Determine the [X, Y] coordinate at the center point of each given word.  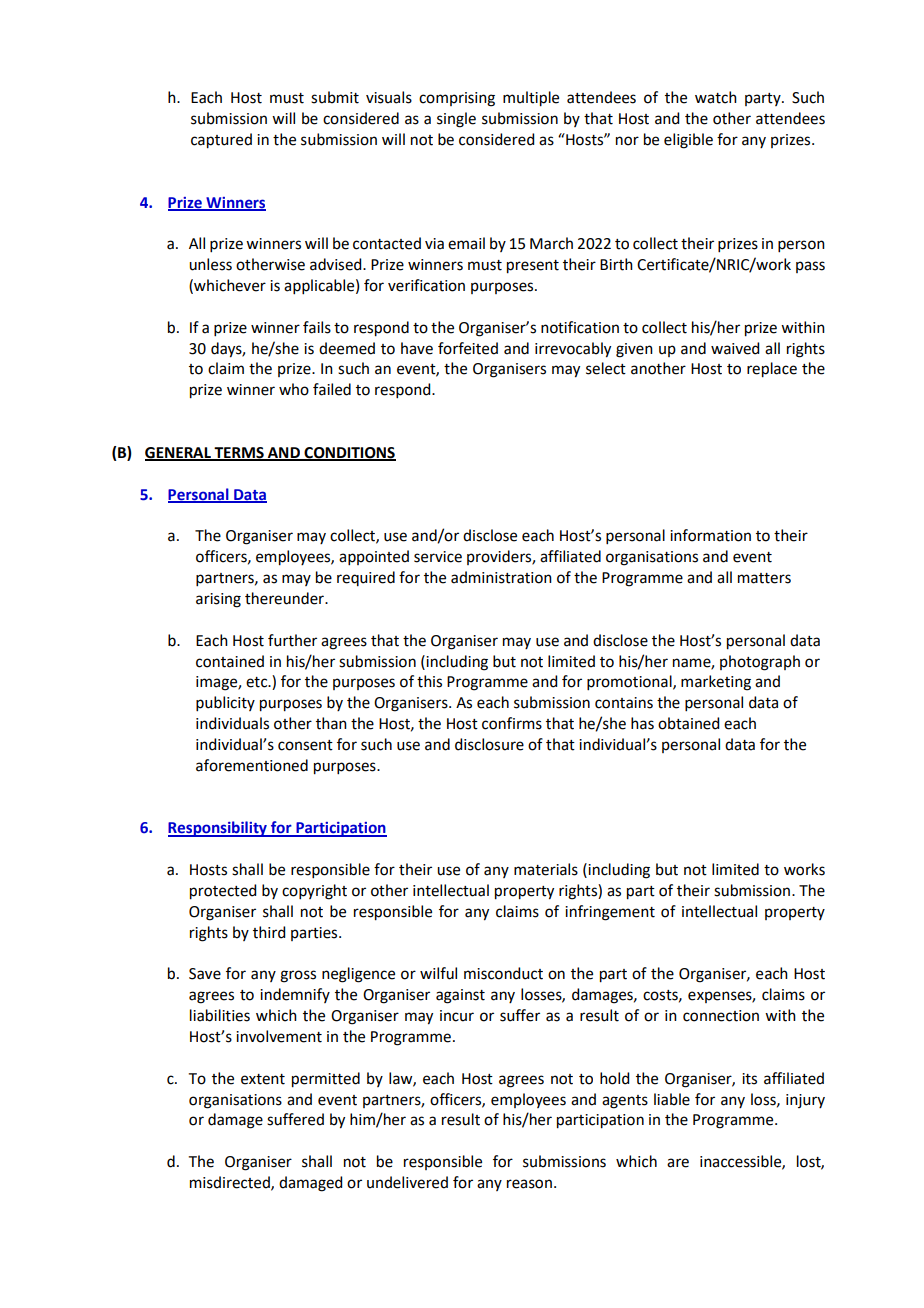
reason [529, 1184]
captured [221, 141]
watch [716, 97]
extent [263, 1079]
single [456, 120]
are [678, 1163]
